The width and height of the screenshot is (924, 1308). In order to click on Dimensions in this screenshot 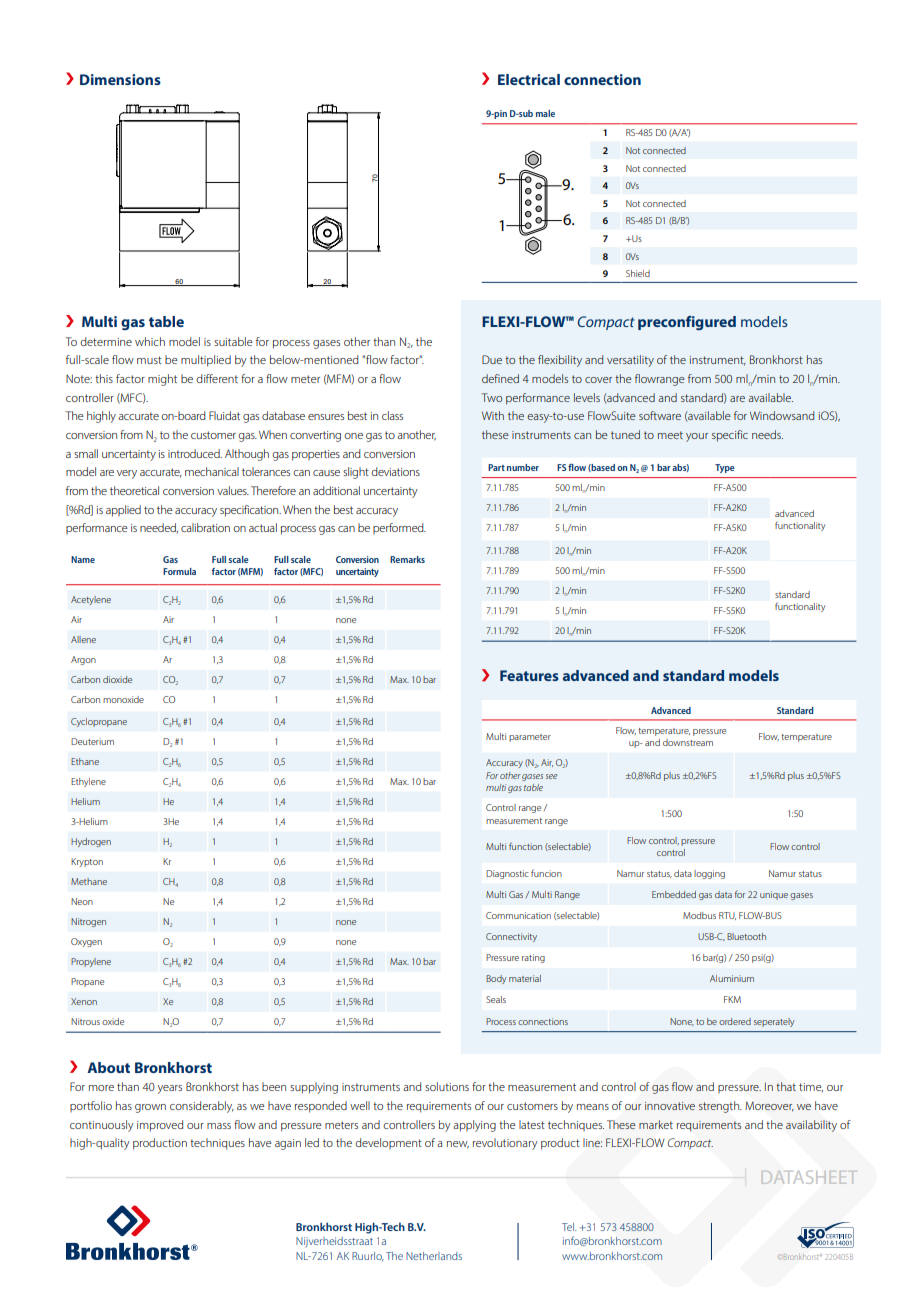, I will do `click(120, 79)`.
